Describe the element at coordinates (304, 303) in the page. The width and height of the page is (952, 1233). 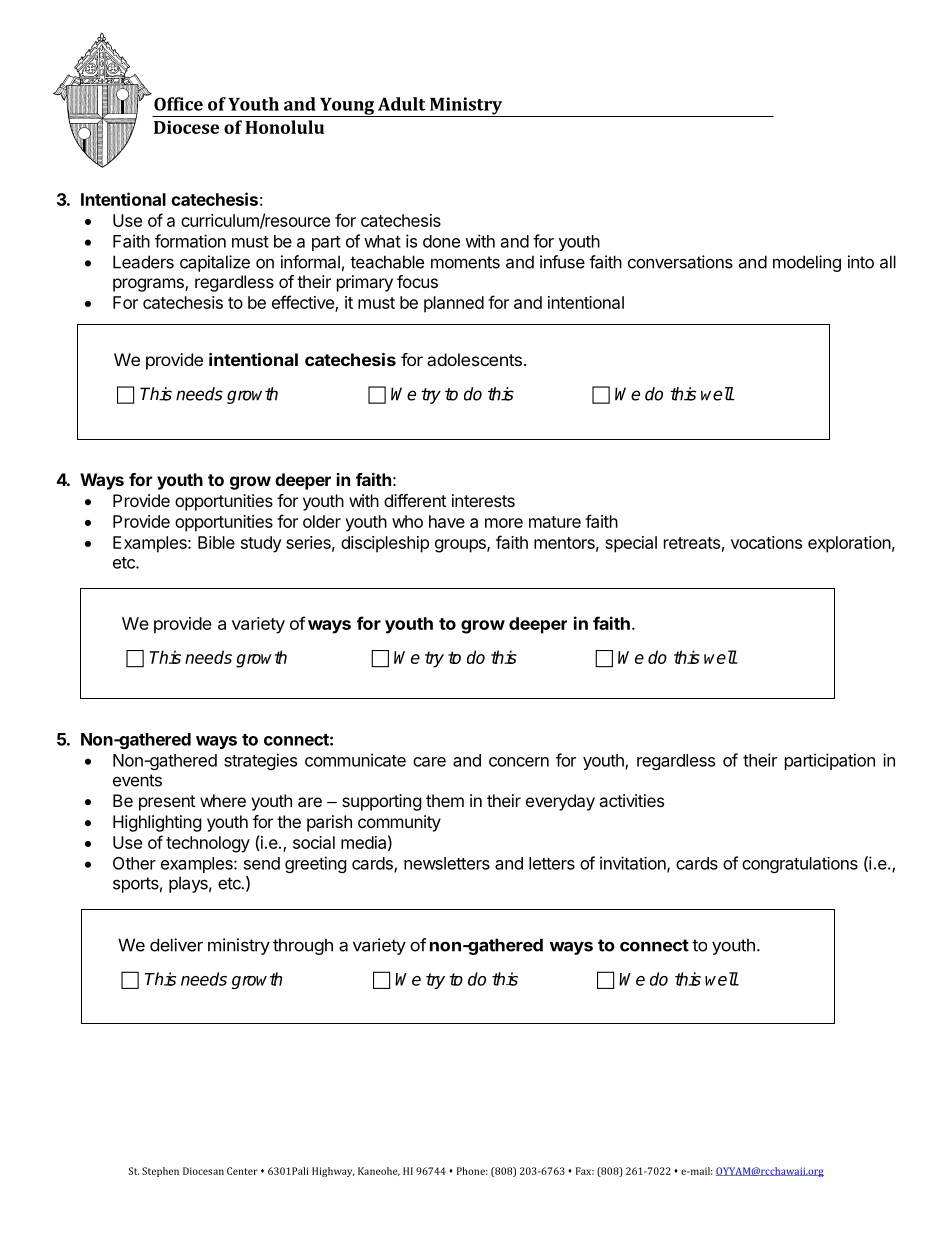
I see `effective` at that location.
